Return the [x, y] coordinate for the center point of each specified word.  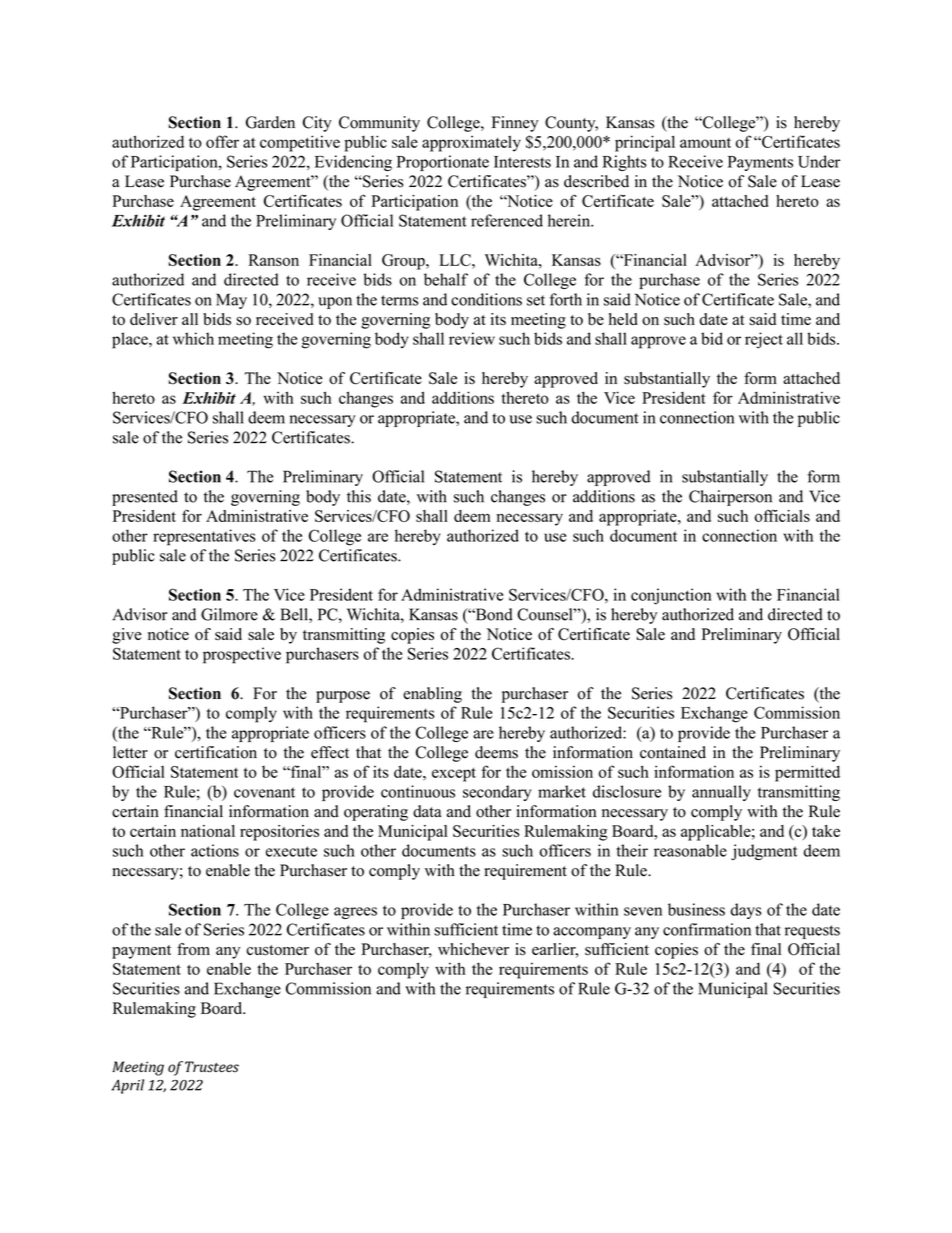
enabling [432, 695]
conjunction [671, 596]
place [131, 340]
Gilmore [229, 614]
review [472, 338]
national [208, 831]
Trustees [212, 1067]
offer [222, 141]
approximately [471, 143]
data [427, 811]
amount [705, 143]
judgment [764, 852]
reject [764, 340]
